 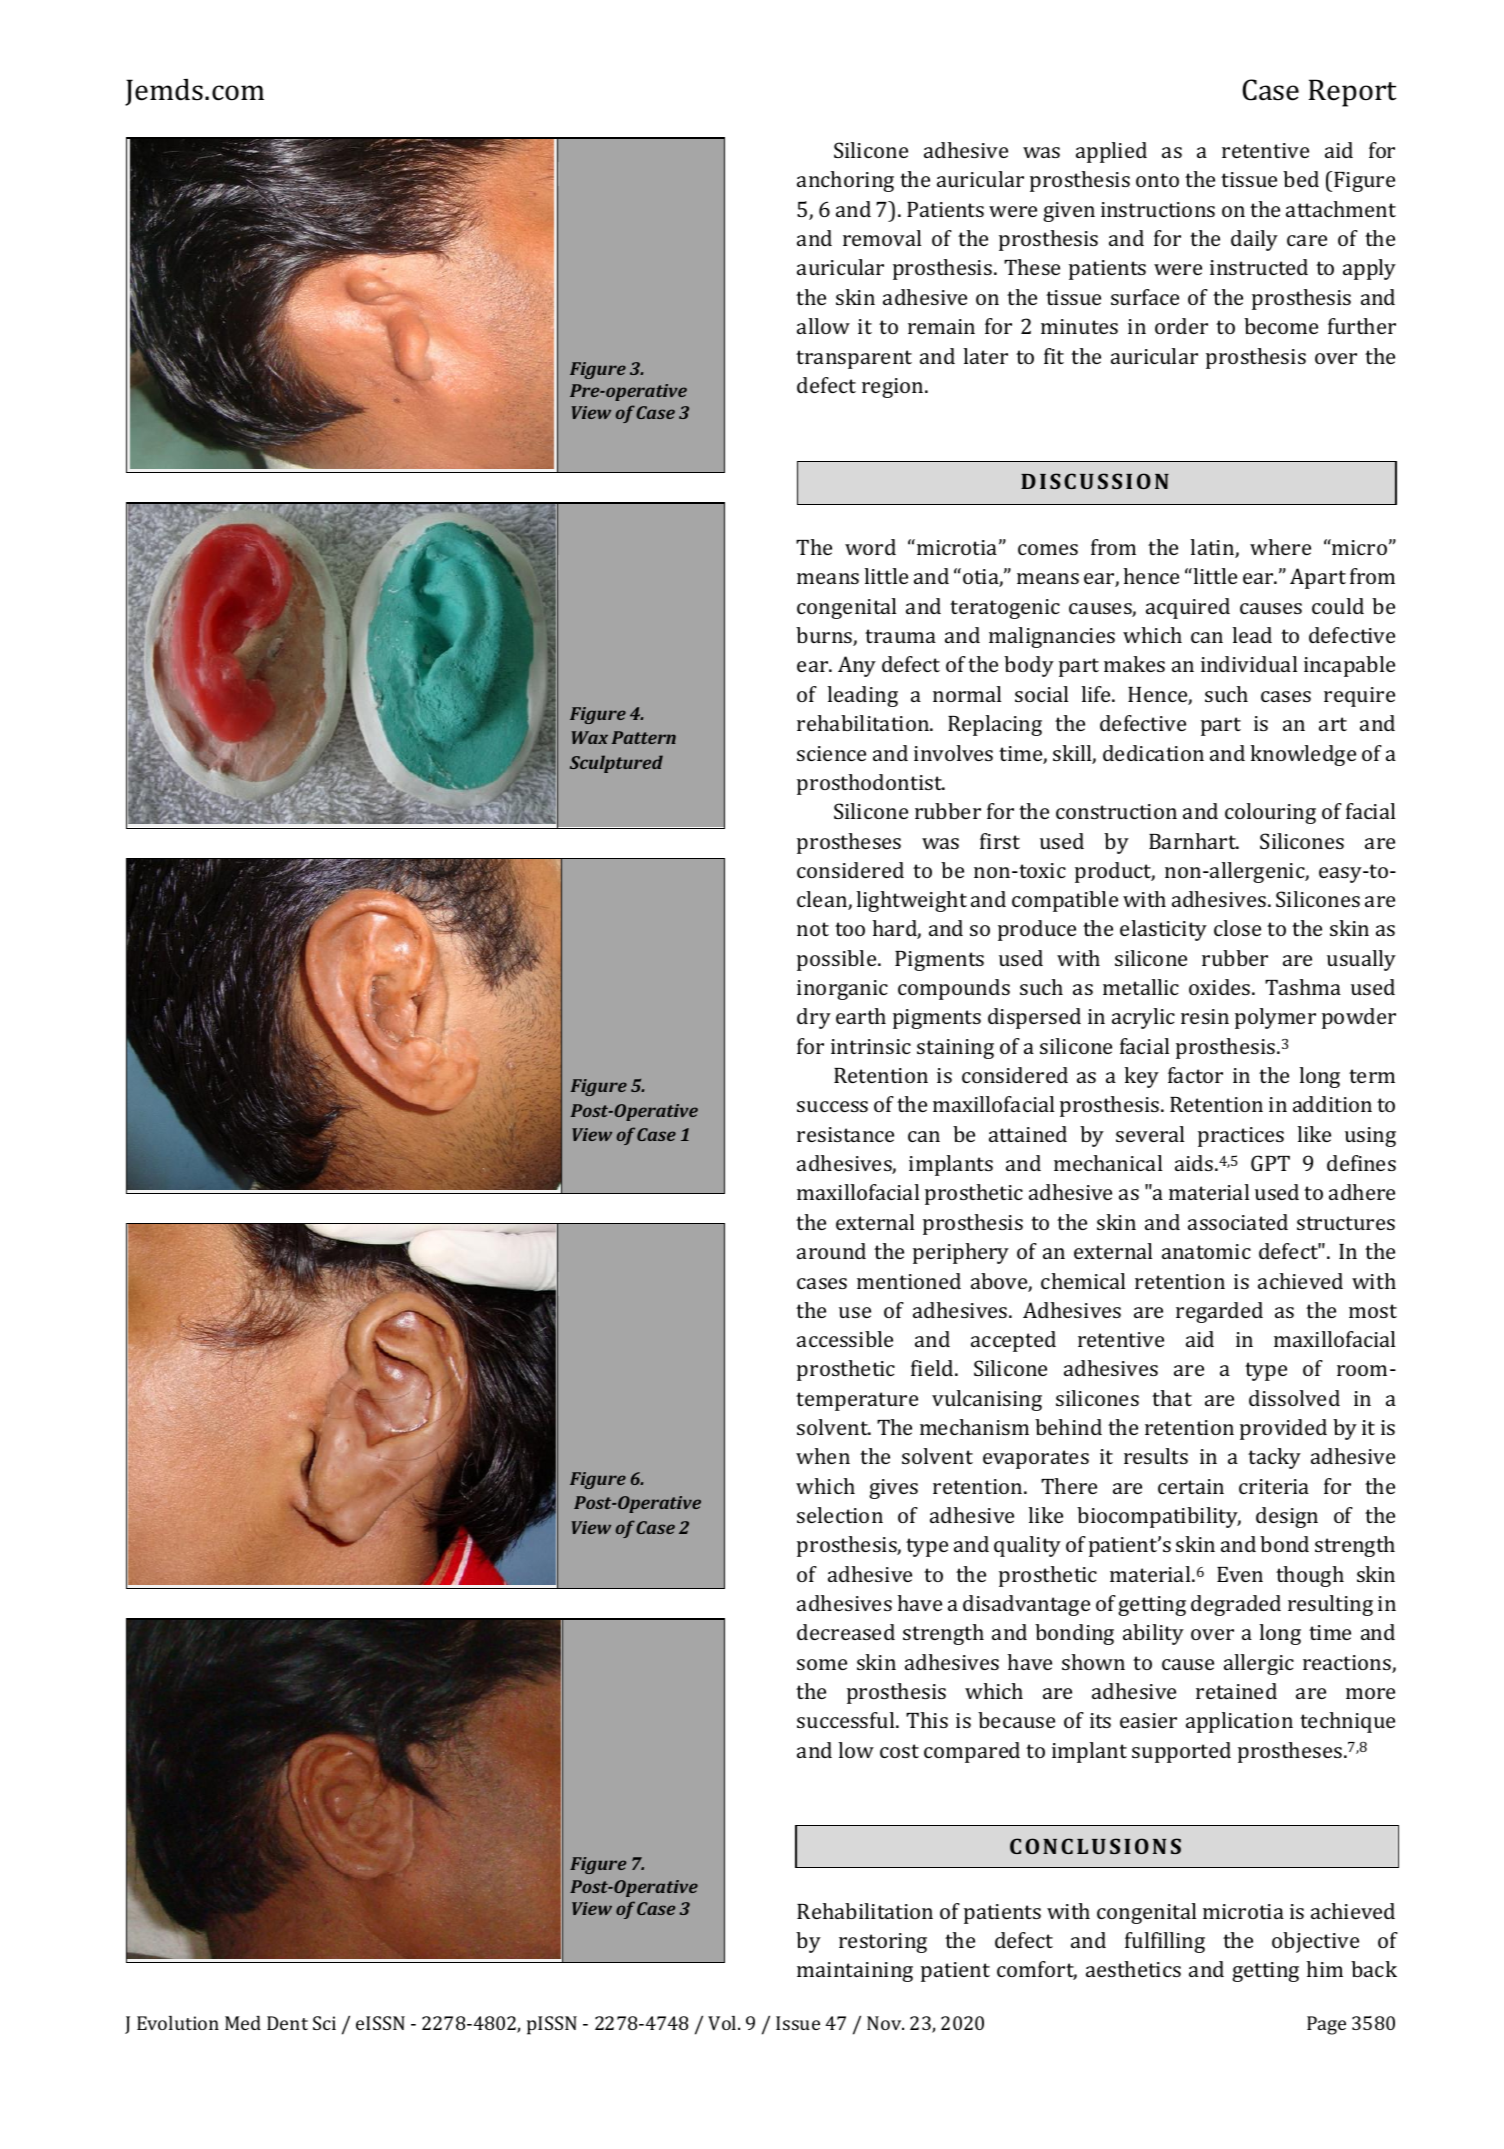 I want to click on Sculptured, so click(x=616, y=764).
